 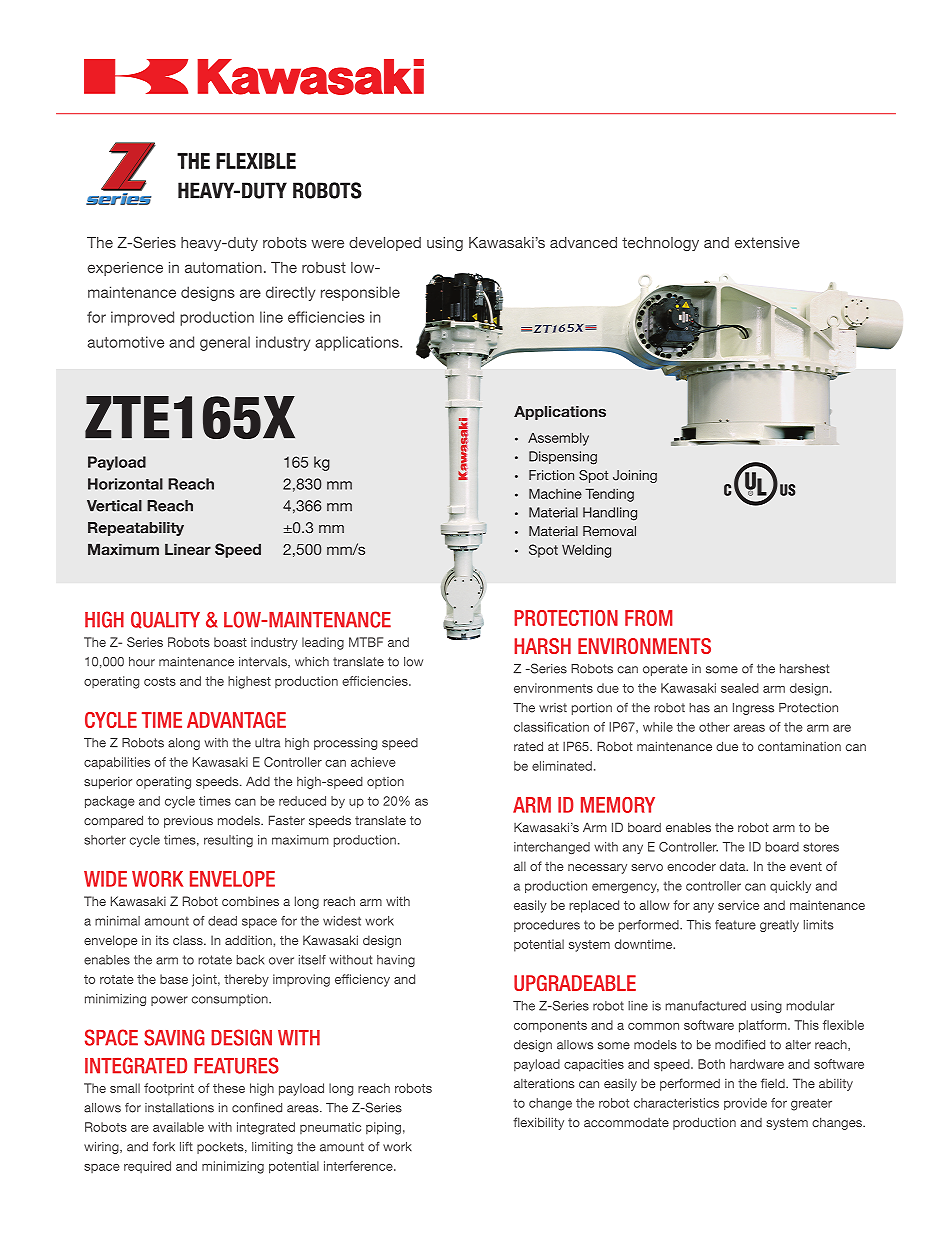 I want to click on wrist, so click(x=553, y=708).
